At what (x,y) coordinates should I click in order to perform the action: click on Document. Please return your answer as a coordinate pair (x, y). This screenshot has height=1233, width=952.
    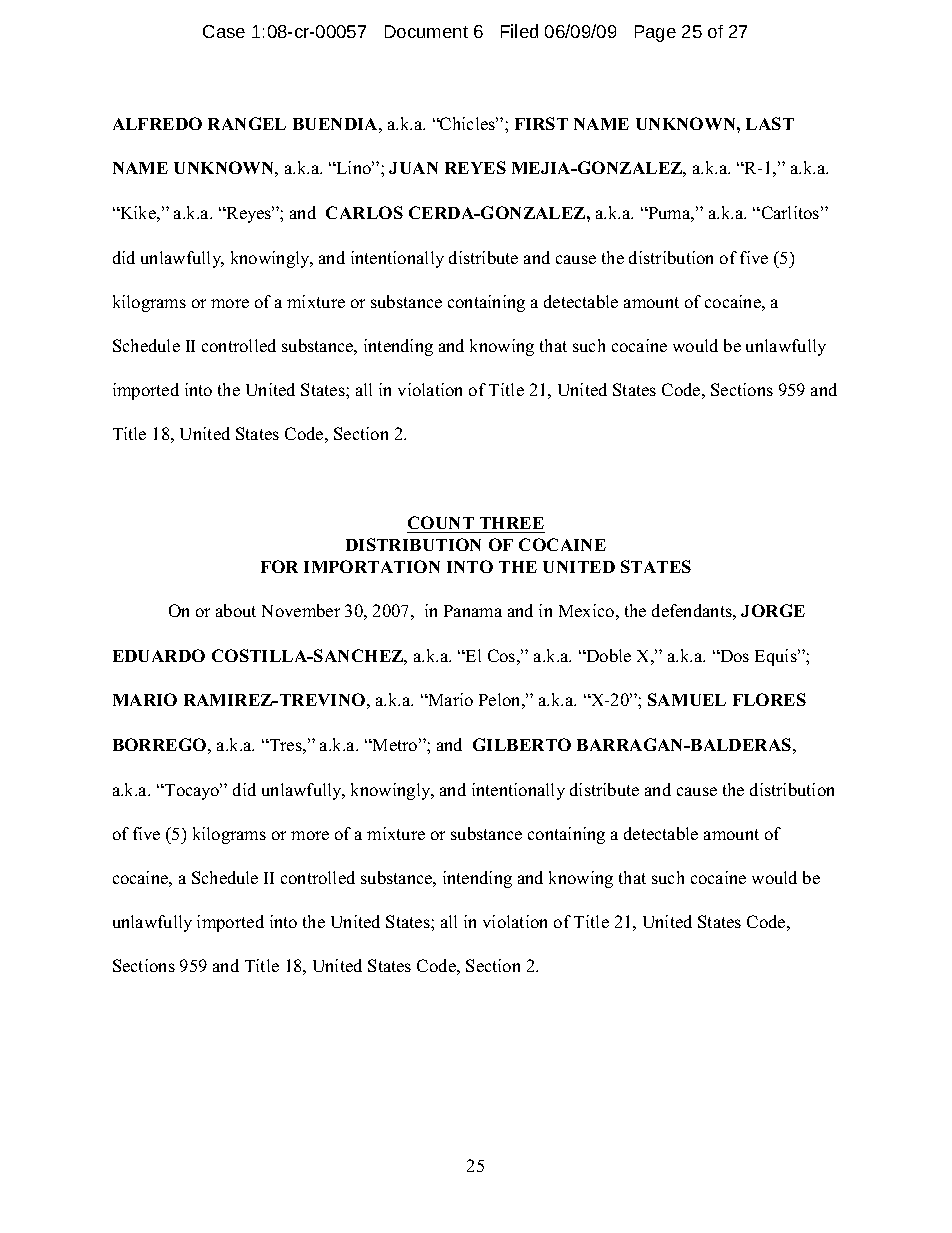
    Looking at the image, I should click on (426, 31).
